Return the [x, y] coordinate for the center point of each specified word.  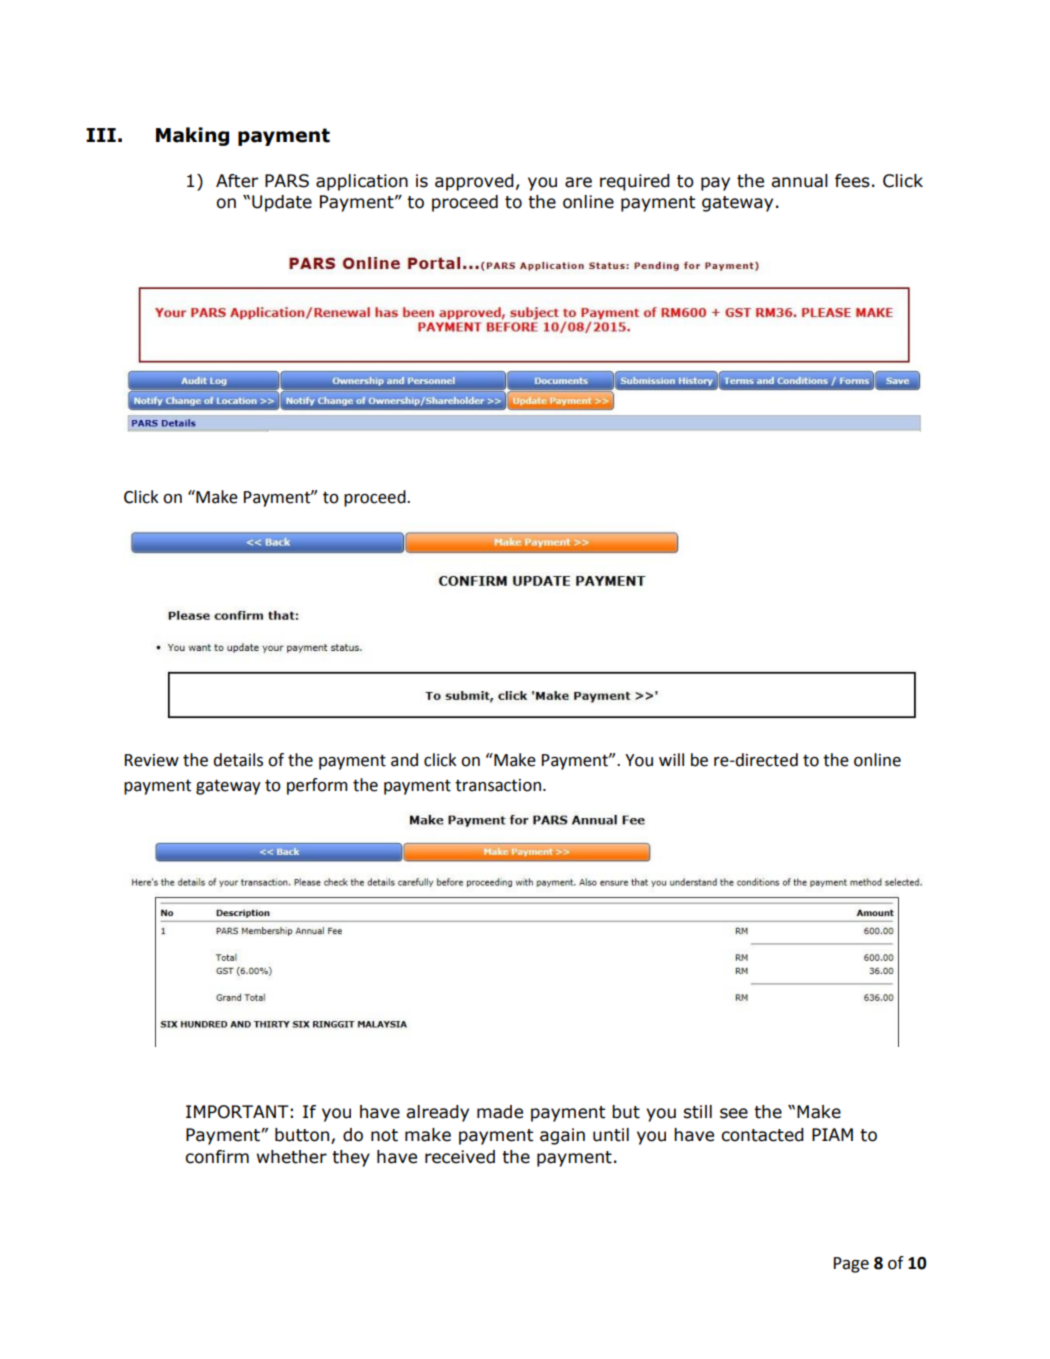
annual [799, 181]
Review [152, 760]
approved [474, 182]
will [671, 759]
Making [192, 136]
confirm [217, 1157]
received [460, 1157]
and [404, 760]
